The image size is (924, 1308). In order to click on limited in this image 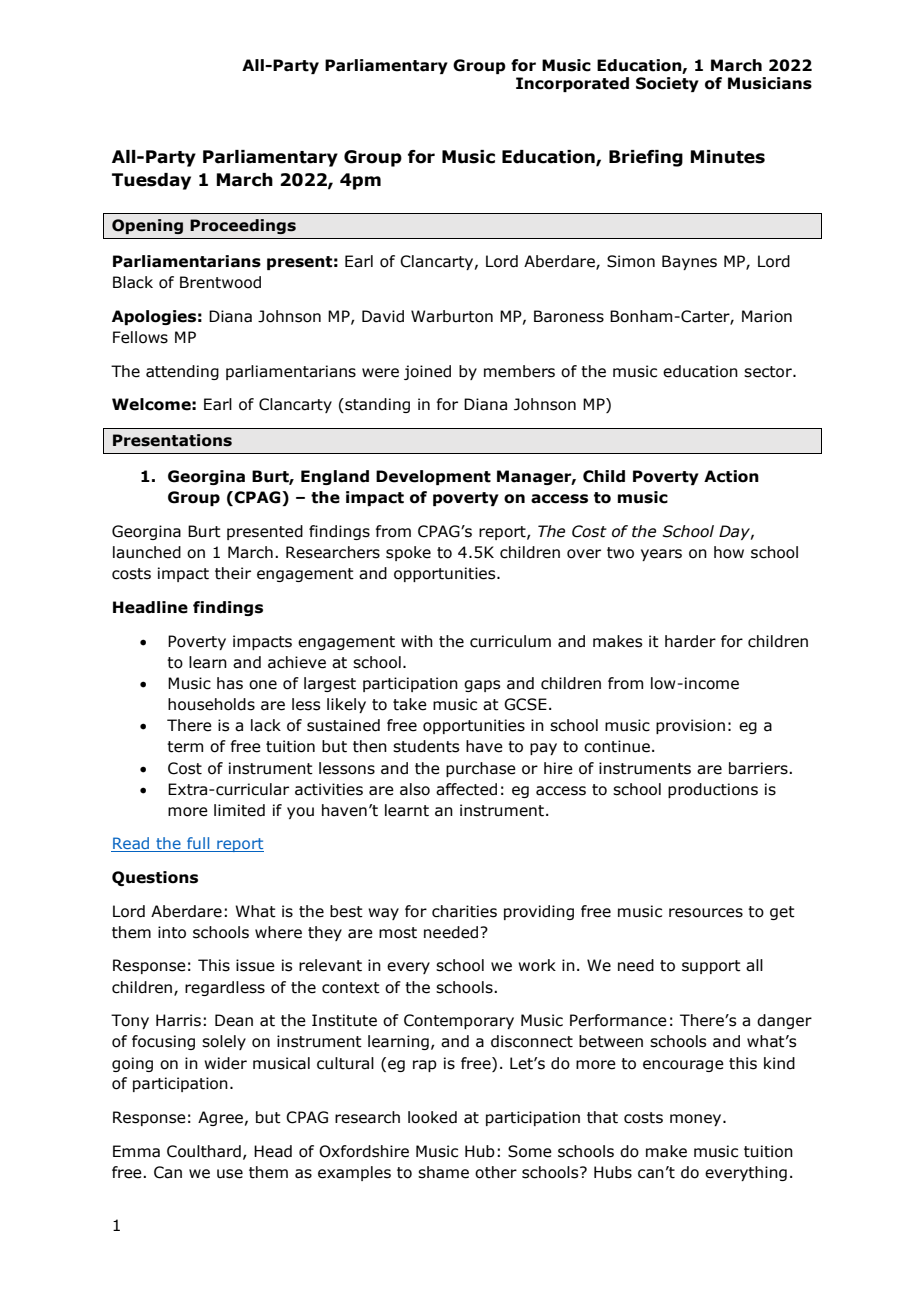, I will do `click(239, 810)`.
